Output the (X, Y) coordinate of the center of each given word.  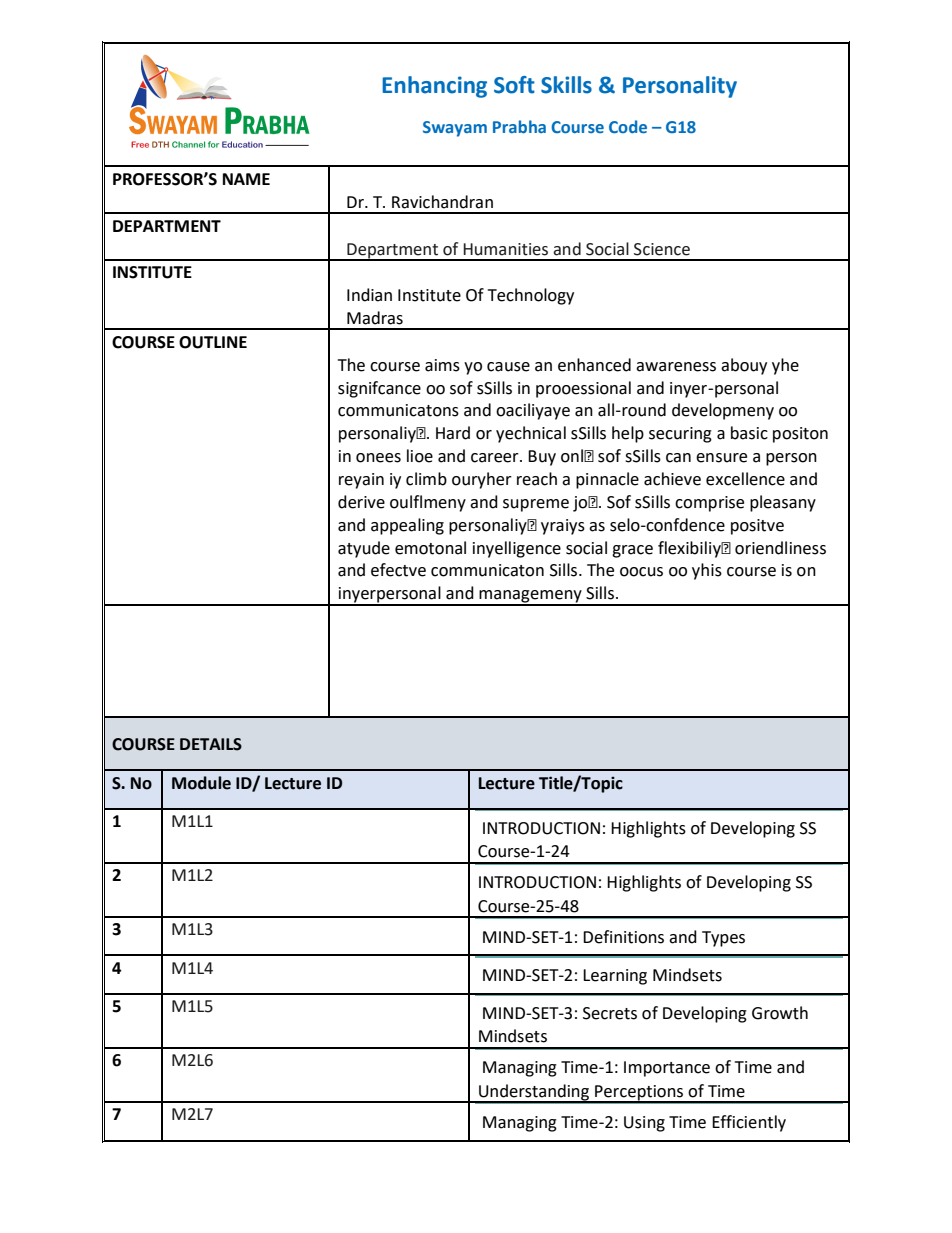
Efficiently (749, 1123)
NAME (246, 179)
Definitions (623, 937)
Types (723, 939)
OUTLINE (213, 342)
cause (508, 367)
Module (201, 783)
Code (628, 126)
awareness (676, 367)
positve (757, 527)
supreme (536, 505)
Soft (514, 85)
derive (361, 502)
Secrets (610, 1013)
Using (644, 1124)
